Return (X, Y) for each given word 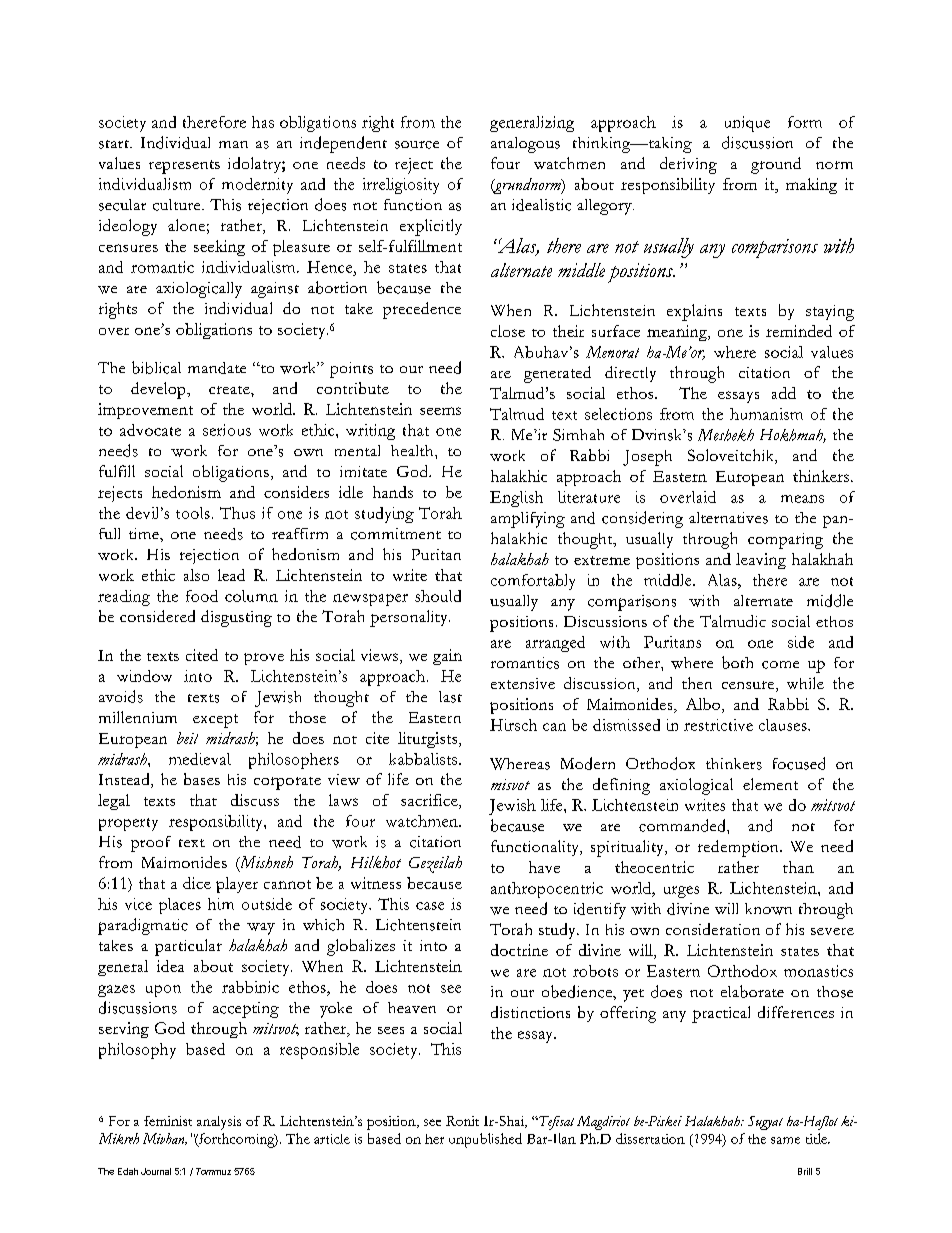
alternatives (728, 518)
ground (776, 165)
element (770, 784)
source (417, 145)
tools (193, 513)
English (516, 499)
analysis (219, 1123)
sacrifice (430, 801)
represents (184, 167)
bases (202, 779)
